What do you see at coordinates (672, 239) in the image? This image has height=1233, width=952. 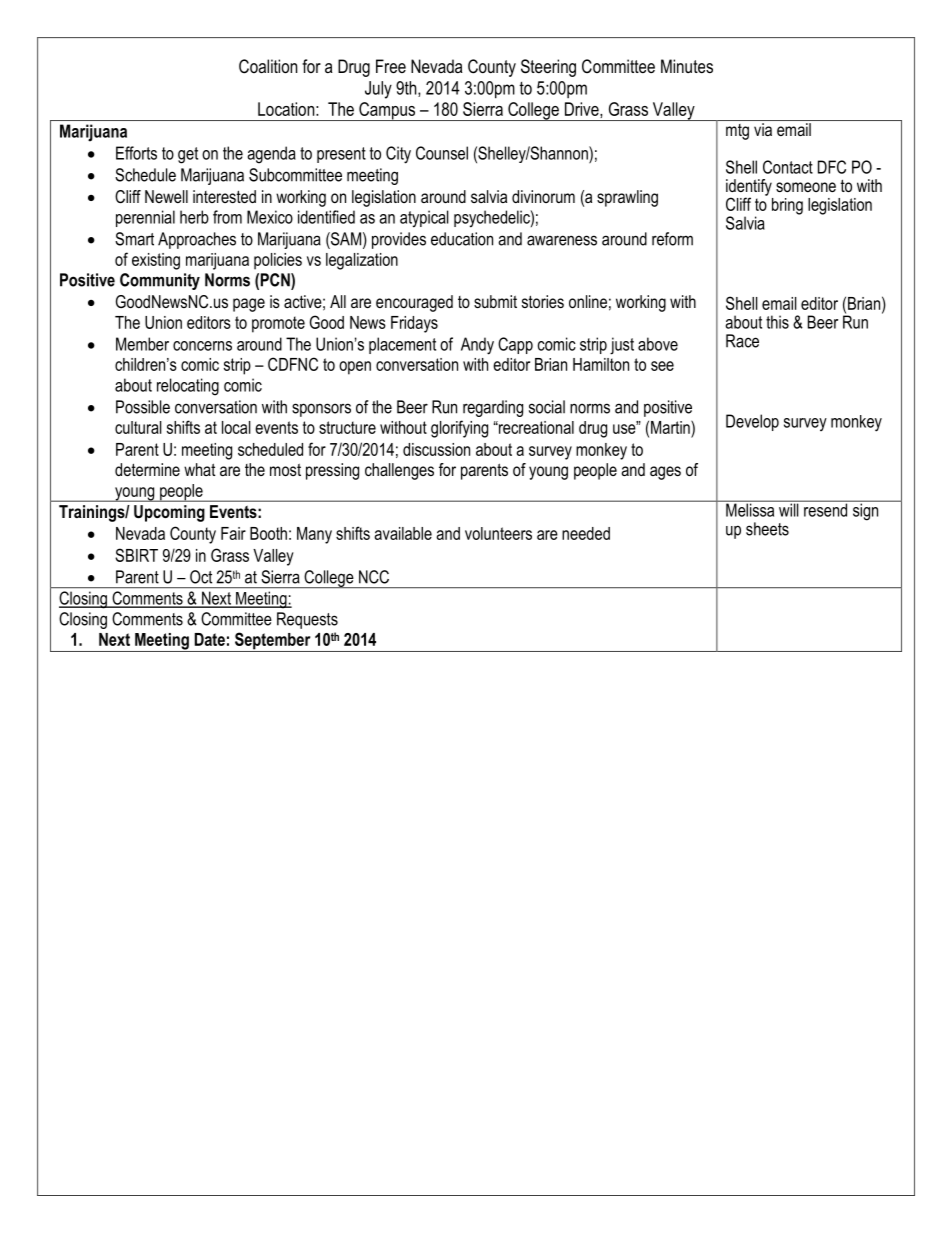 I see `reform` at bounding box center [672, 239].
